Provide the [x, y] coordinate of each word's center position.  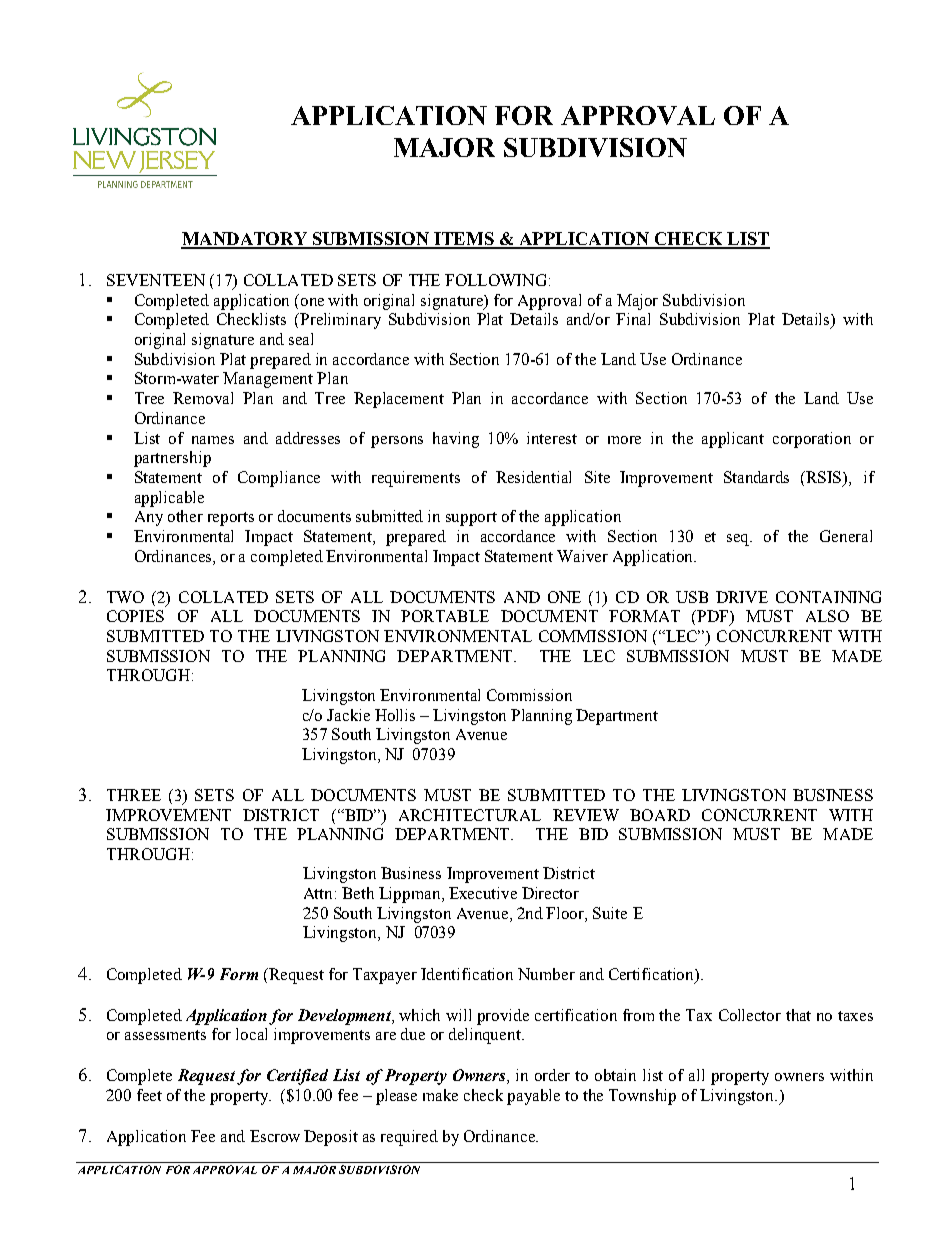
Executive [483, 893]
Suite [610, 913]
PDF [713, 617]
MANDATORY [245, 240]
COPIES [135, 616]
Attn [320, 893]
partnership [172, 459]
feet [149, 1095]
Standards [756, 477]
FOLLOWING [495, 280]
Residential [533, 477]
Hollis [395, 715]
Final [633, 319]
